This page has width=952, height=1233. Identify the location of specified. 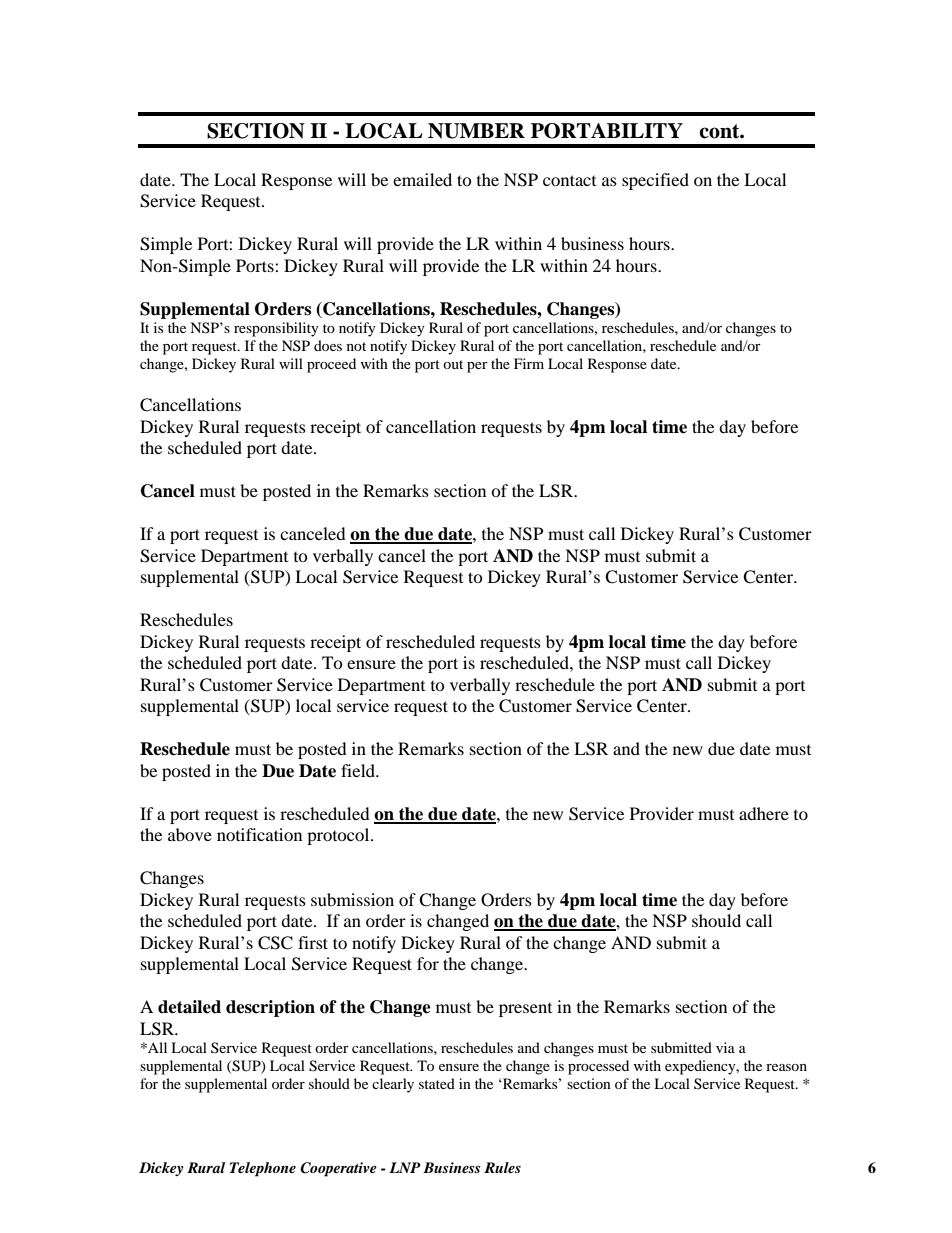
(655, 181).
